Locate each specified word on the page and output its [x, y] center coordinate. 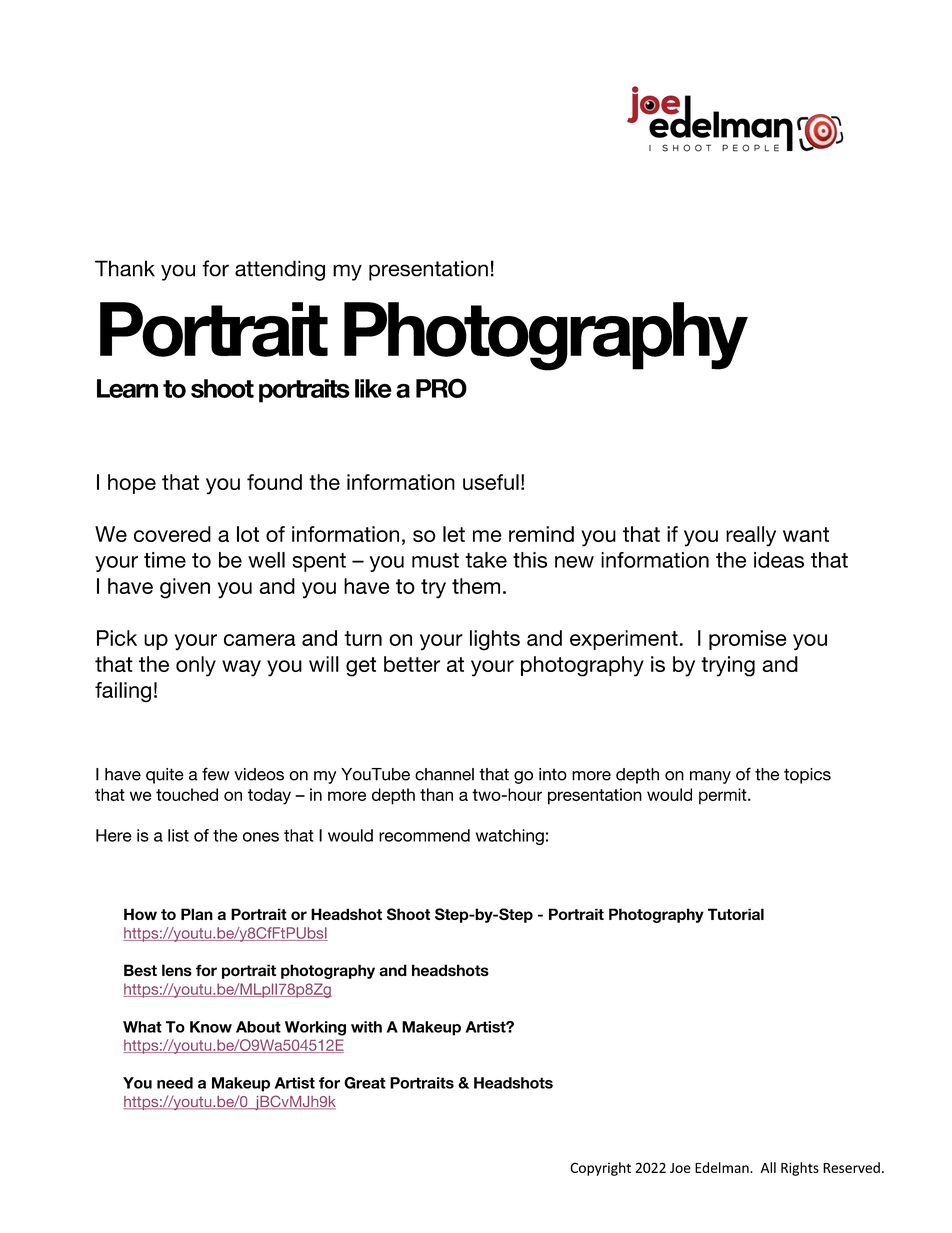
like [373, 388]
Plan [197, 914]
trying [728, 666]
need [175, 1083]
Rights [800, 1169]
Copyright [600, 1169]
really [751, 536]
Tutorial [736, 914]
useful [491, 482]
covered [172, 534]
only [196, 666]
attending [280, 270]
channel [444, 774]
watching [510, 837]
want [806, 534]
